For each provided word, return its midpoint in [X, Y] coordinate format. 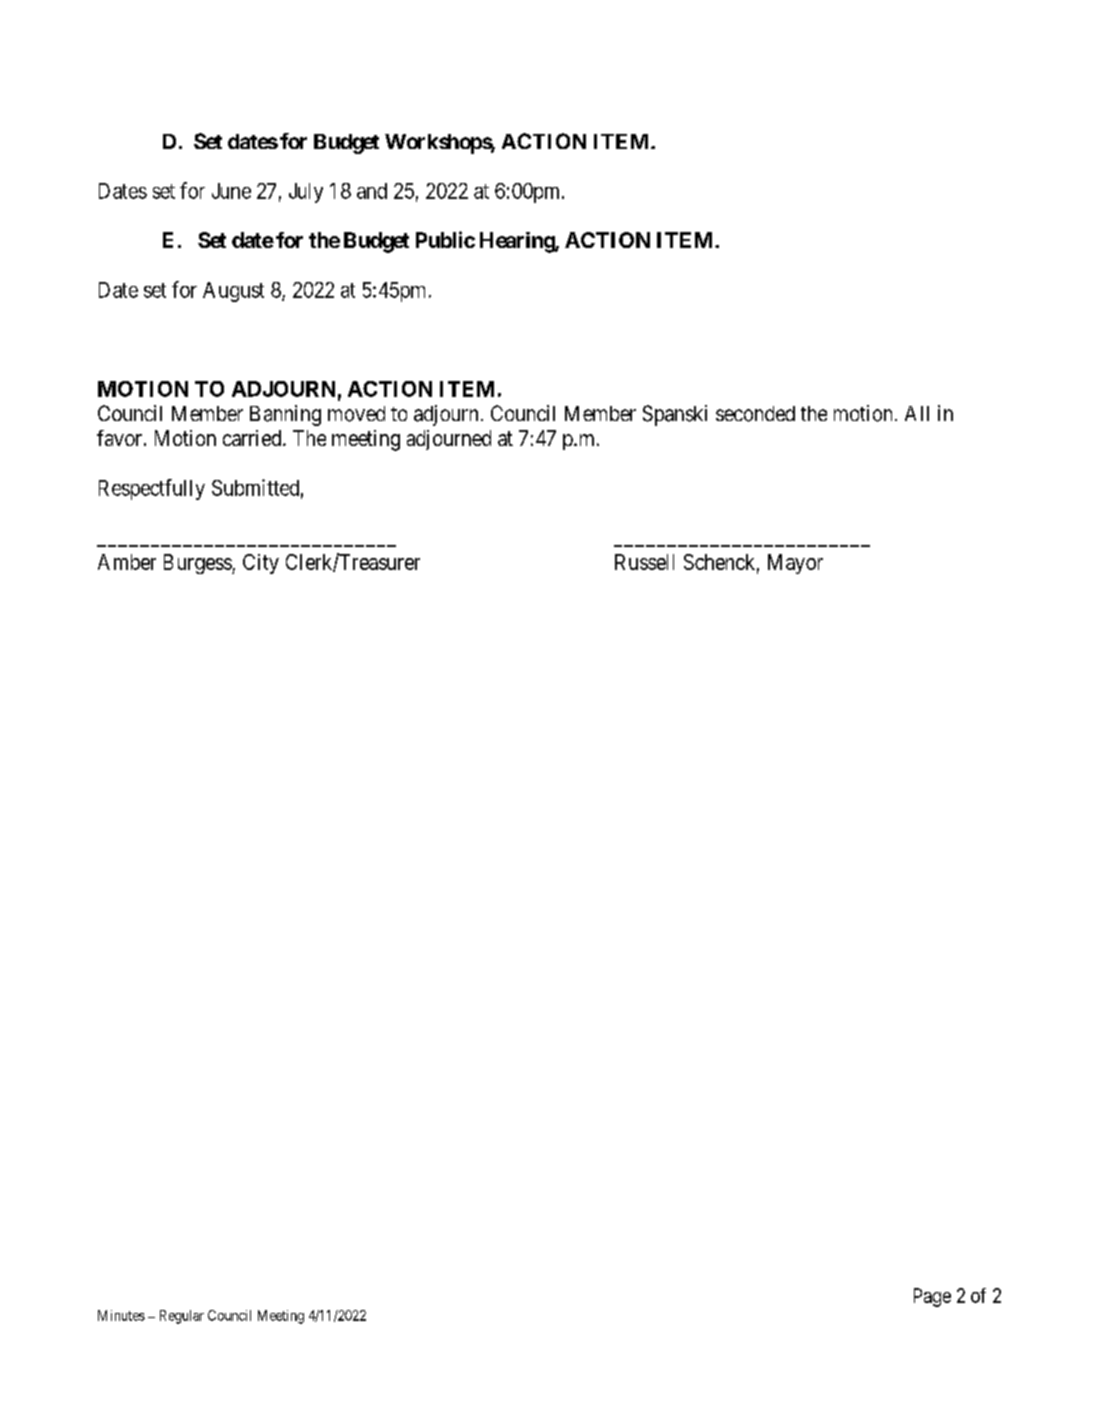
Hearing [518, 242]
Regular [182, 1317]
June [231, 191]
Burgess [198, 564]
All [917, 413]
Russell [644, 562]
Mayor [795, 564]
